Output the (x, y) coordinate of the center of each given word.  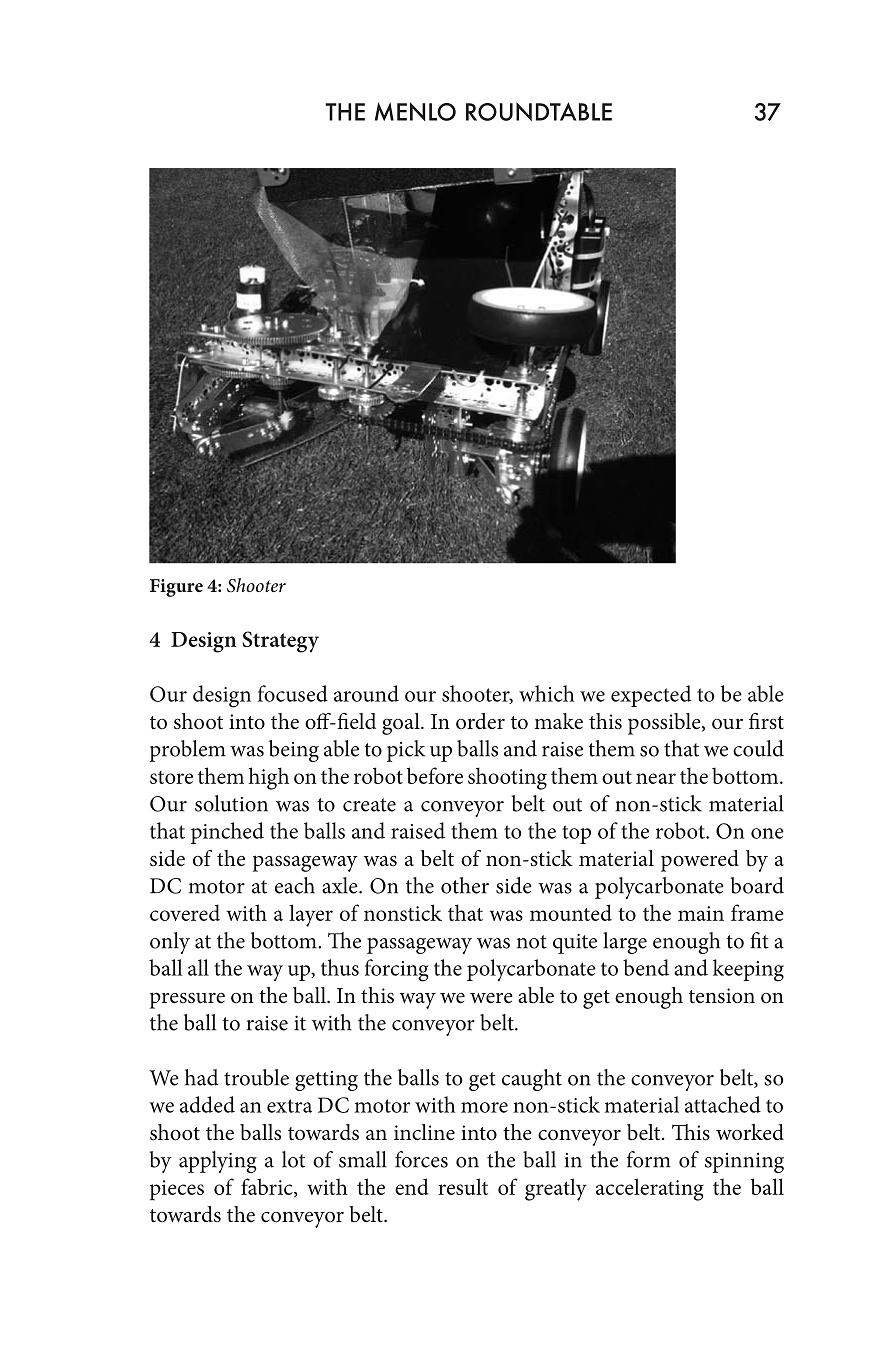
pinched (227, 833)
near (656, 778)
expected (651, 696)
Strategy (280, 642)
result (463, 1186)
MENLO (415, 111)
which (547, 693)
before (435, 775)
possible (665, 724)
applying (218, 1162)
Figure (176, 588)
